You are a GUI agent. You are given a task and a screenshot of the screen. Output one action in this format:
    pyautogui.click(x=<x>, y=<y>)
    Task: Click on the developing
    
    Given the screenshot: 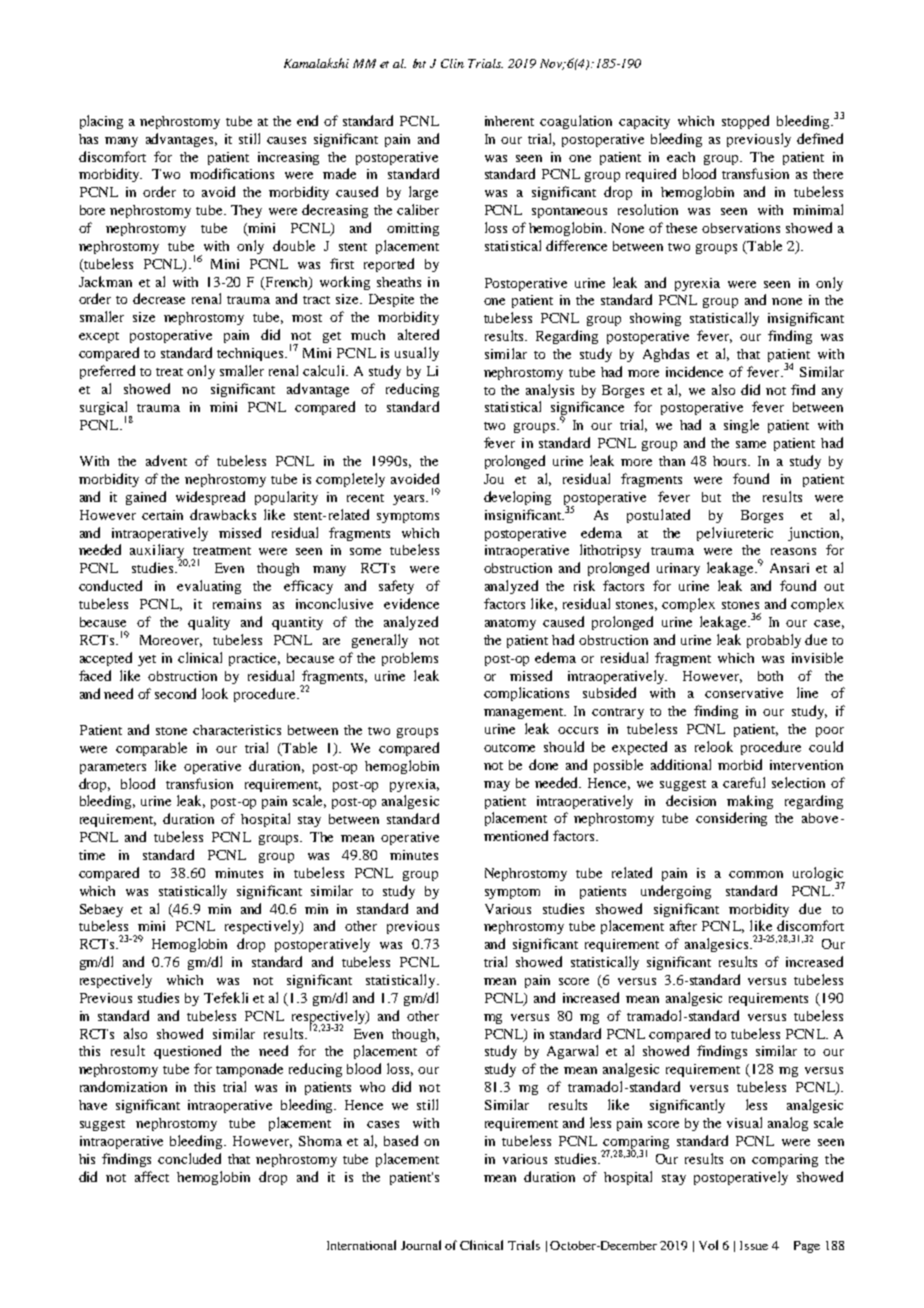 What is the action you would take?
    pyautogui.click(x=517, y=498)
